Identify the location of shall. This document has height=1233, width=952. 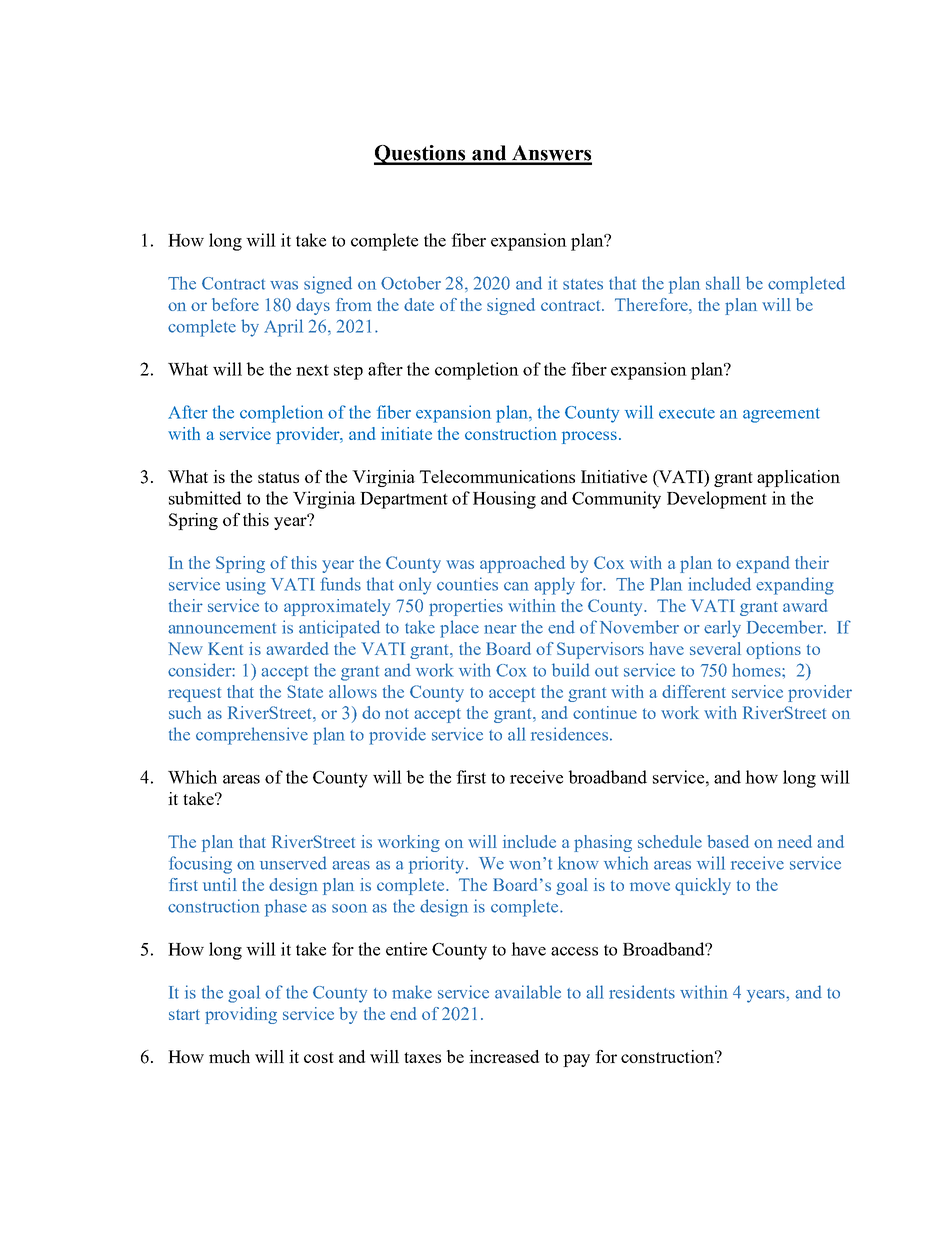
(723, 283).
